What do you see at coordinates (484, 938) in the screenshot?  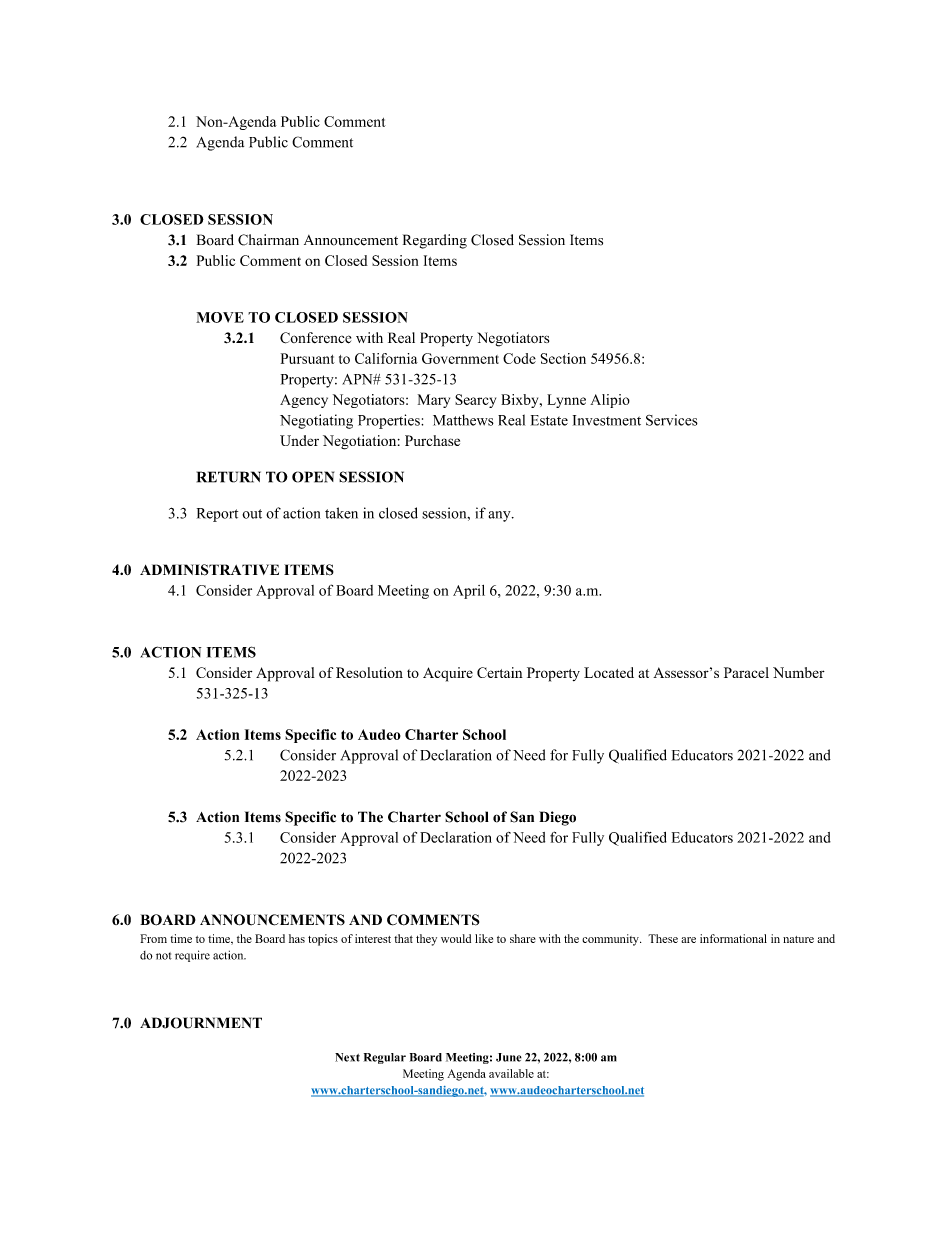 I see `like` at bounding box center [484, 938].
